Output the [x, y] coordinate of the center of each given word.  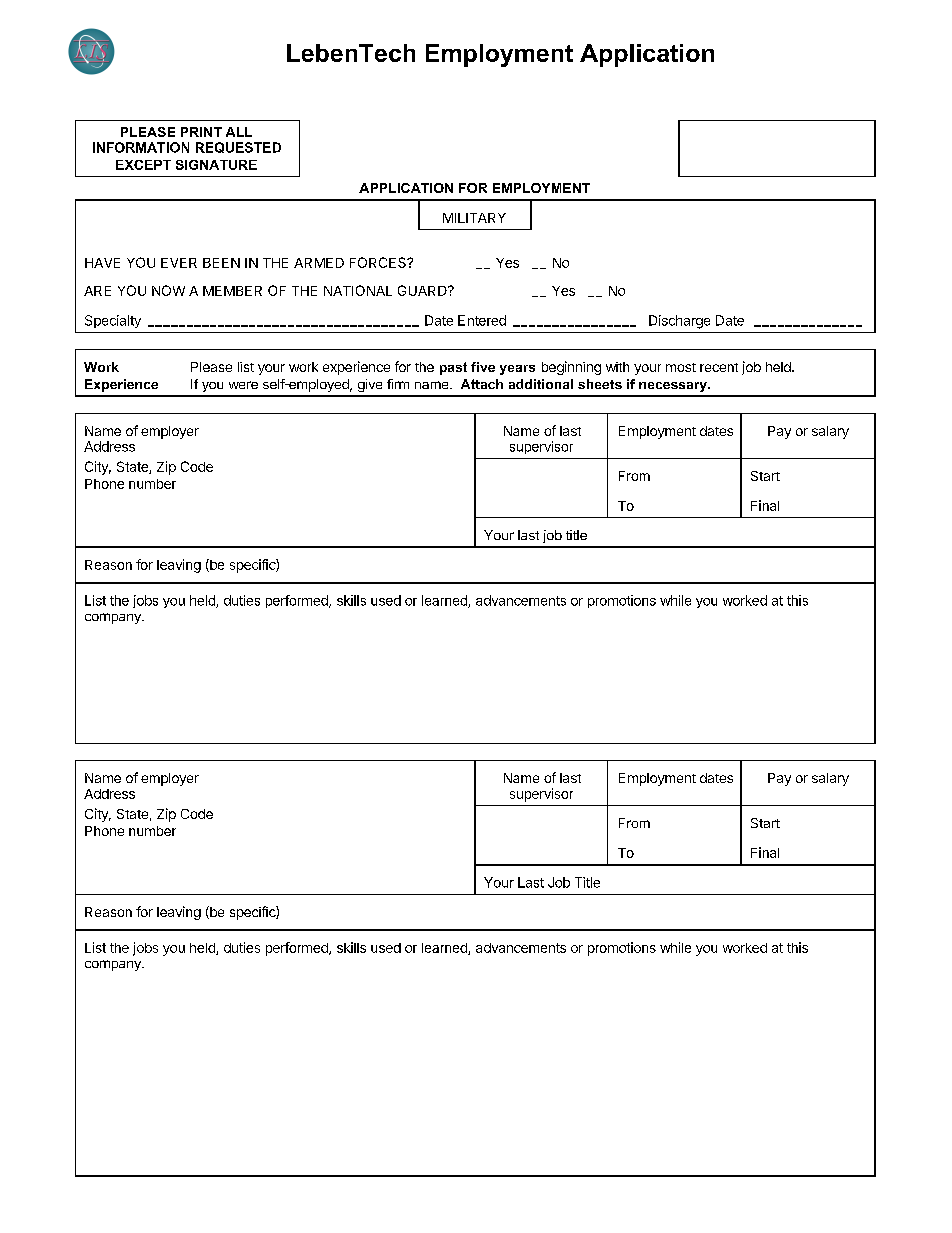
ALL [239, 132]
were [243, 385]
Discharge [679, 322]
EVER [179, 263]
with [617, 367]
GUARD [423, 290]
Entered [482, 320]
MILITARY [474, 218]
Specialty [113, 321]
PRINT [201, 132]
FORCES [379, 262]
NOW [168, 290]
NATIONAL [358, 290]
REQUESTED [238, 147]
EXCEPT [143, 165]
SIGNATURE [216, 165]
